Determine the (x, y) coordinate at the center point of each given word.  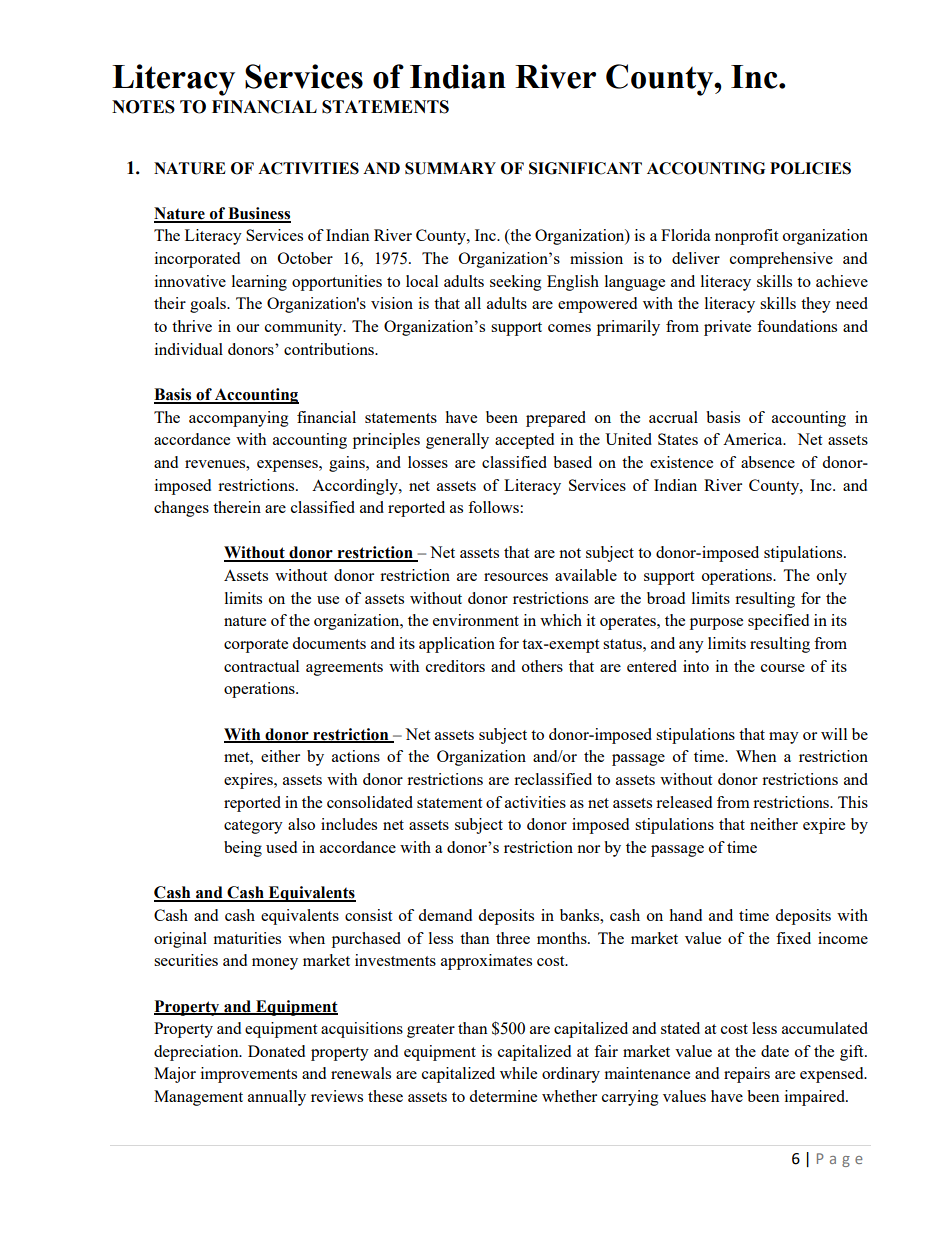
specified (778, 622)
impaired (816, 1098)
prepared (556, 419)
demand (445, 915)
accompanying (239, 419)
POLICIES (810, 168)
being (243, 849)
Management (198, 1098)
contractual (261, 666)
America (754, 439)
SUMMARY (450, 168)
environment (476, 620)
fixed (793, 938)
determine (503, 1096)
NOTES (143, 107)
